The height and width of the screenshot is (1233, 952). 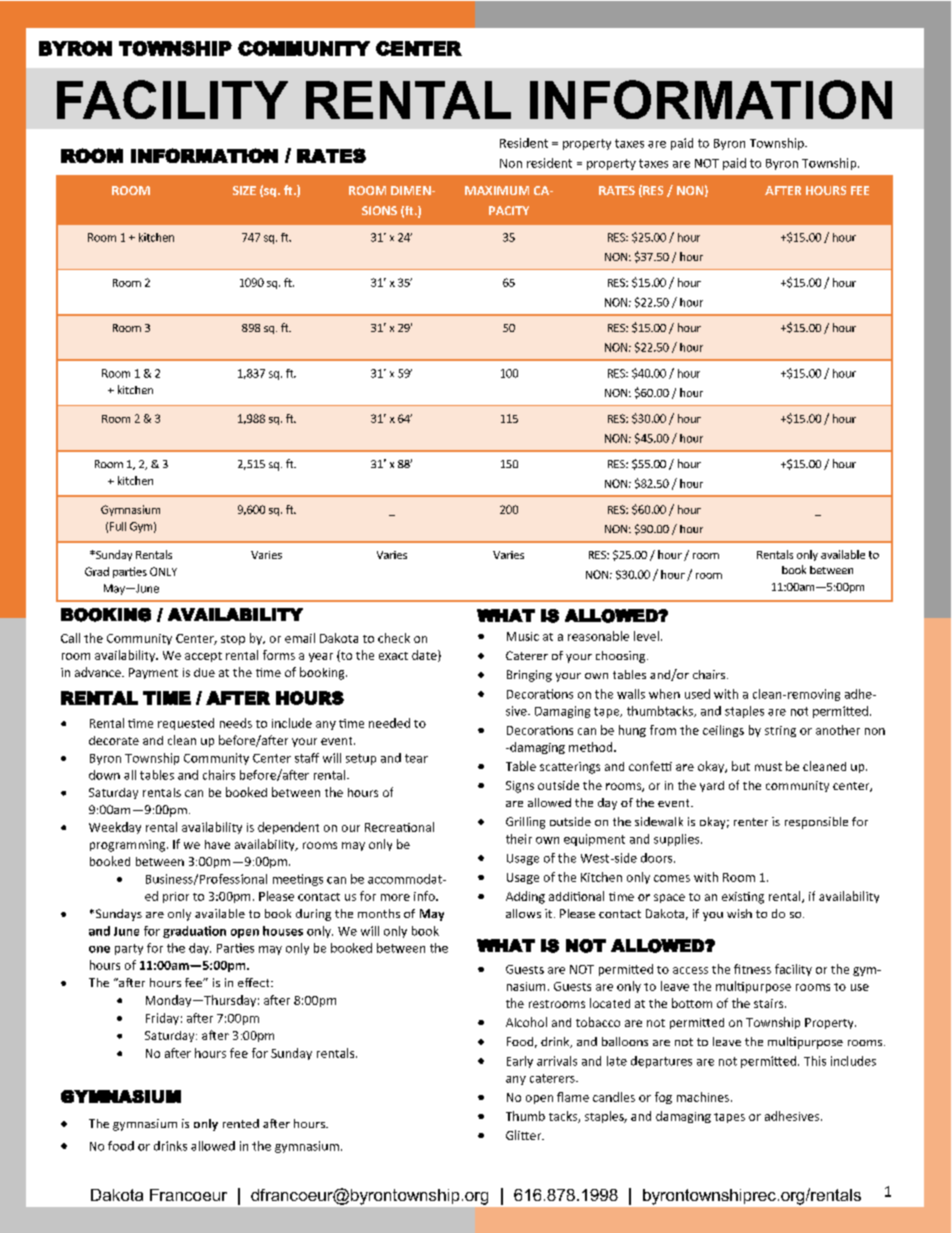 What do you see at coordinates (646, 636) in the screenshot?
I see `level` at bounding box center [646, 636].
